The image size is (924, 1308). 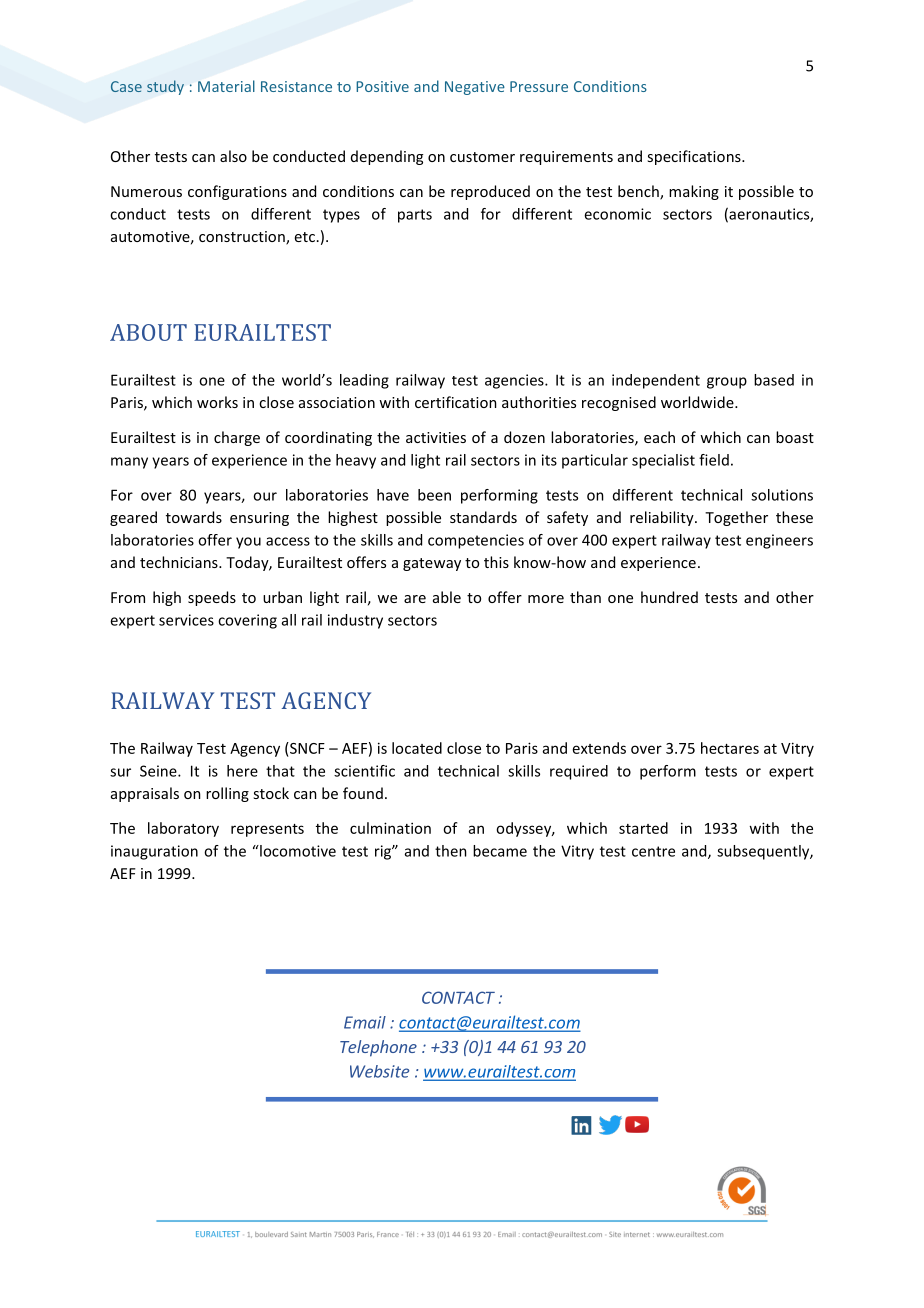 I want to click on activities, so click(x=436, y=437).
